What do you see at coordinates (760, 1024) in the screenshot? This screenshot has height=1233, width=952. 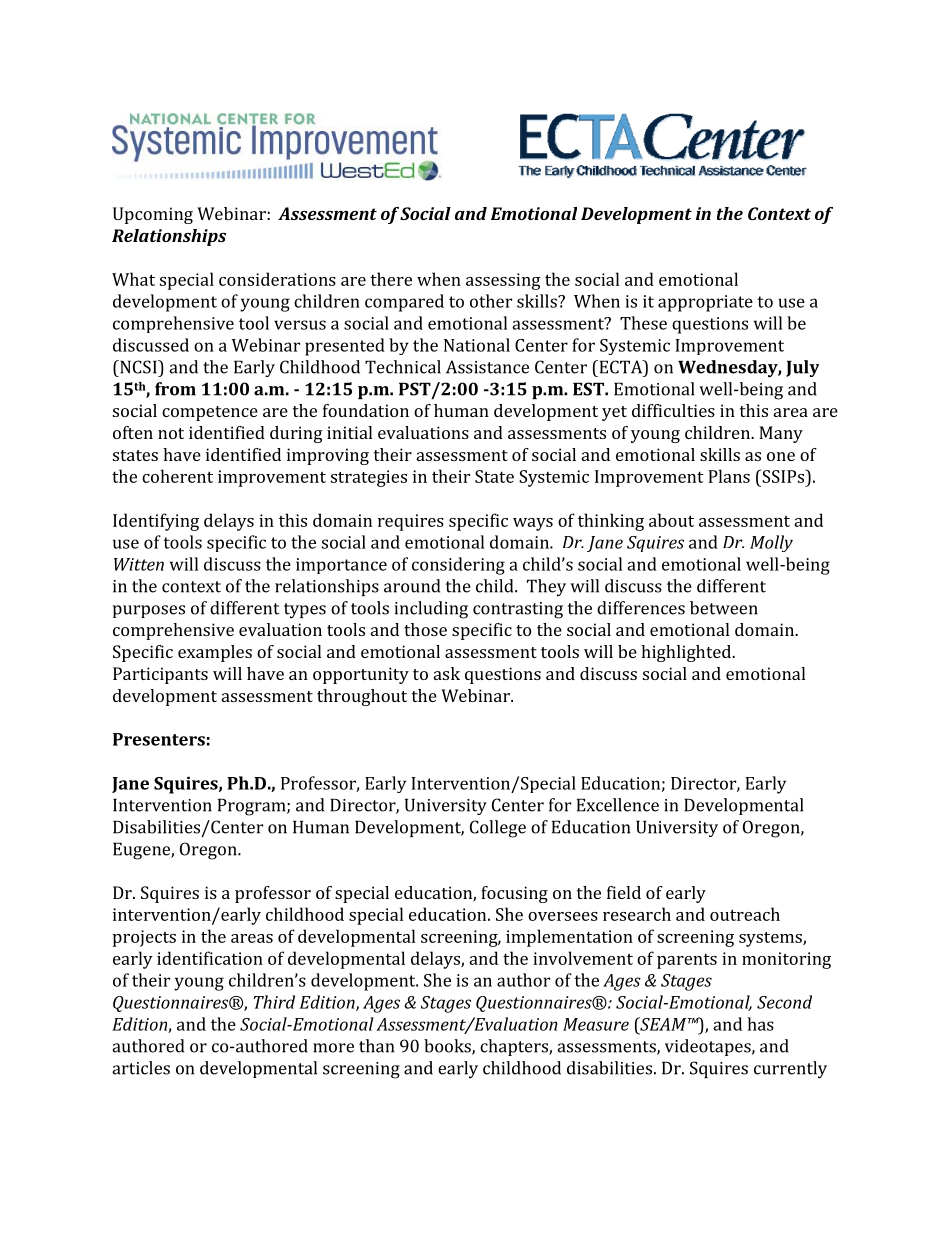 I see `has` at bounding box center [760, 1024].
